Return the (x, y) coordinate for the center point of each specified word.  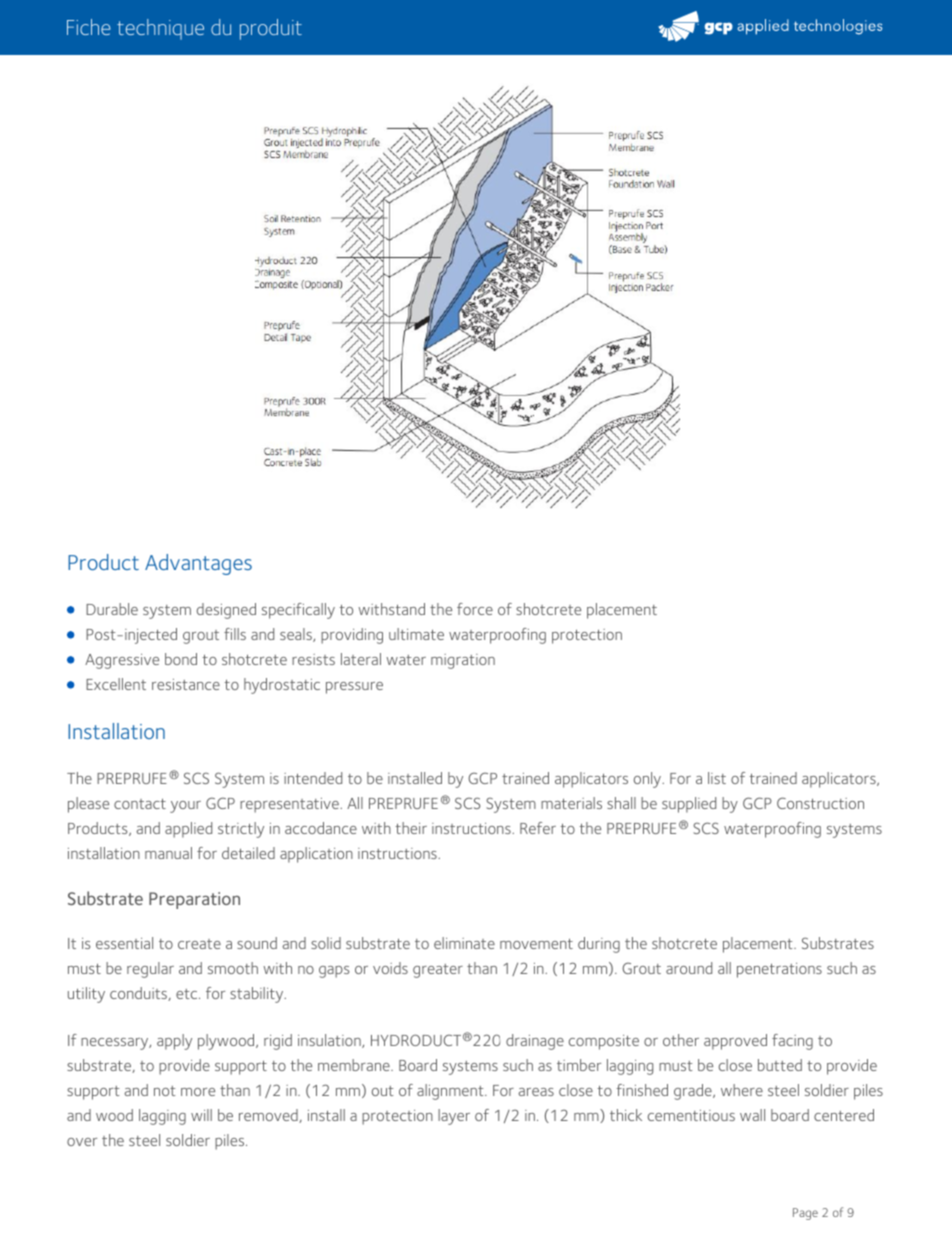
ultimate (416, 634)
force (475, 609)
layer (454, 1117)
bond (181, 659)
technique (160, 29)
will (201, 1115)
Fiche (89, 27)
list (717, 778)
